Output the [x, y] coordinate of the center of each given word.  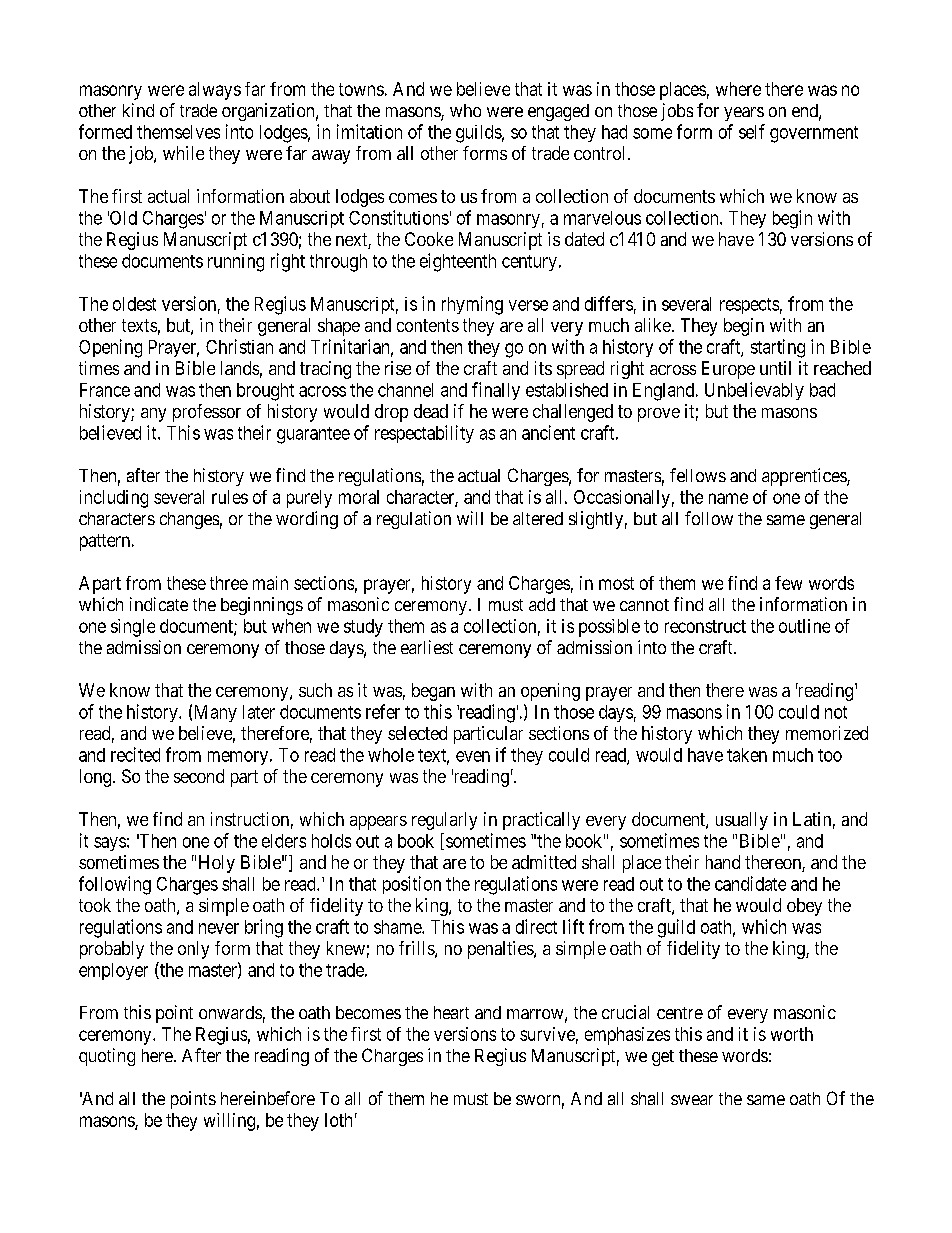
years [744, 114]
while [183, 153]
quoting [107, 1057]
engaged [558, 112]
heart [451, 1012]
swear [692, 1100]
